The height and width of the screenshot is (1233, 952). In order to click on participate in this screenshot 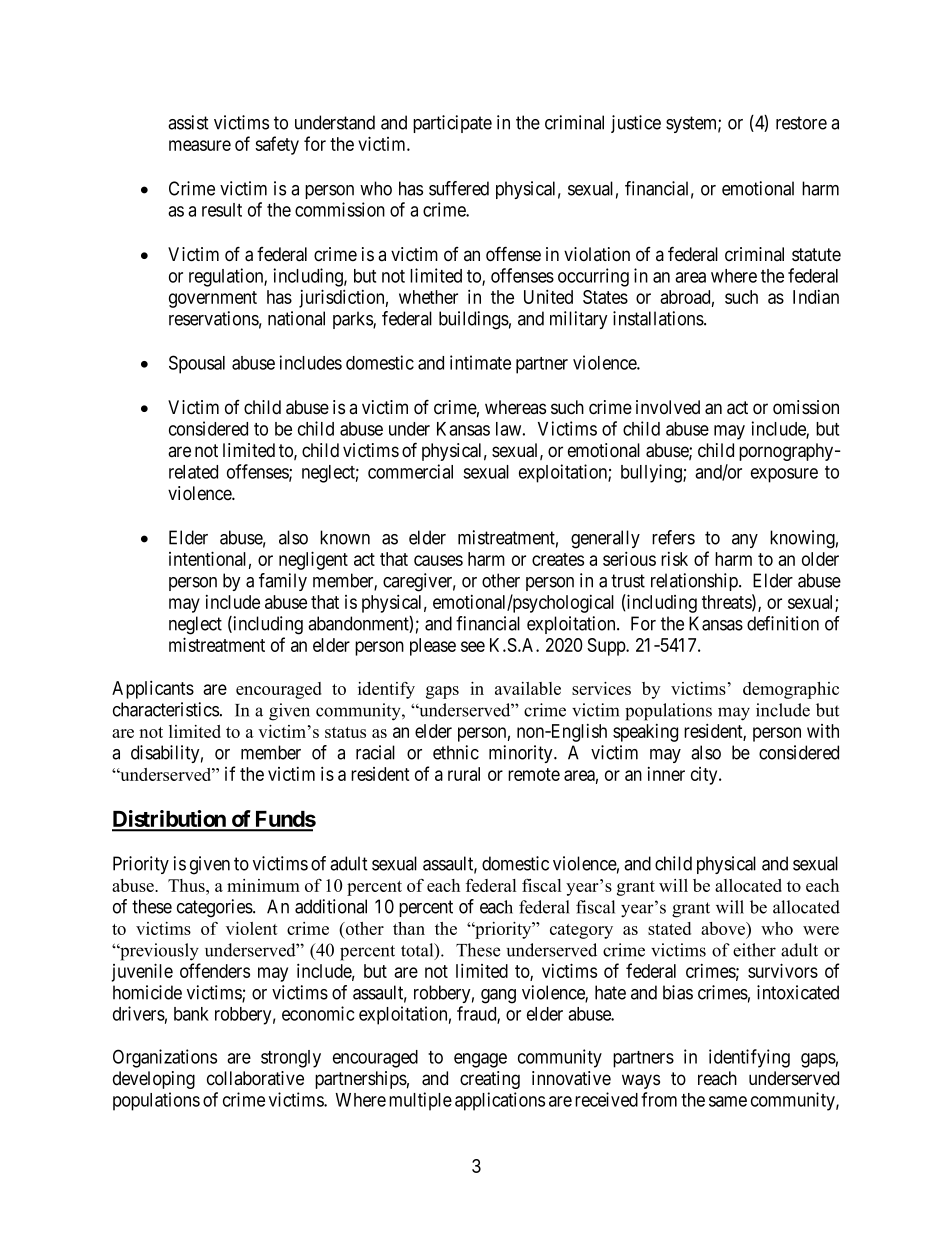, I will do `click(452, 124)`.
